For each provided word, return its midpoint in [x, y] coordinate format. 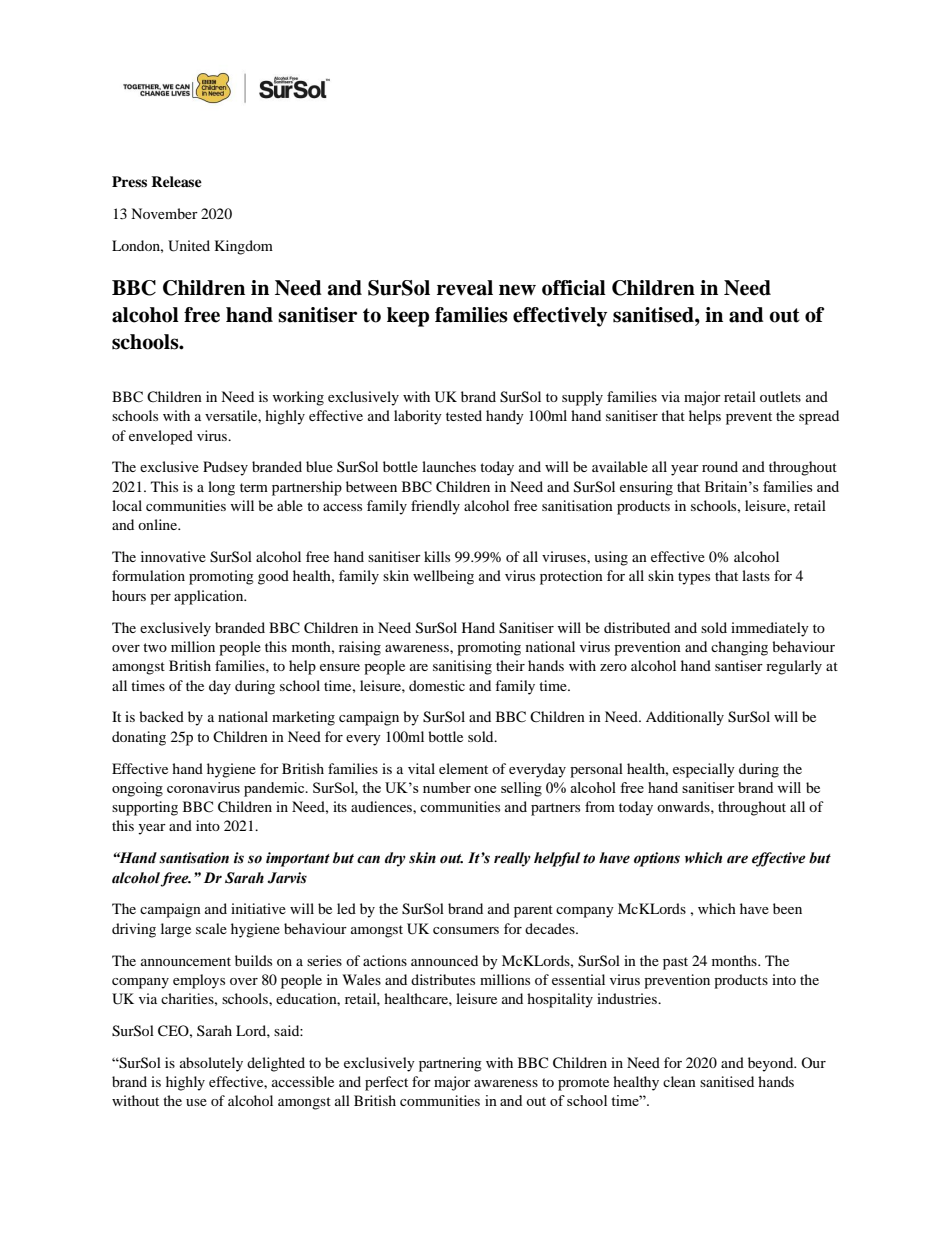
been [787, 908]
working [298, 398]
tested [464, 415]
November [164, 213]
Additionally [685, 718]
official [574, 288]
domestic [437, 685]
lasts [756, 575]
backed [161, 716]
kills [437, 556]
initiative [258, 908]
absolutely [211, 1064]
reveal [465, 288]
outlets [780, 396]
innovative [173, 556]
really [512, 859]
